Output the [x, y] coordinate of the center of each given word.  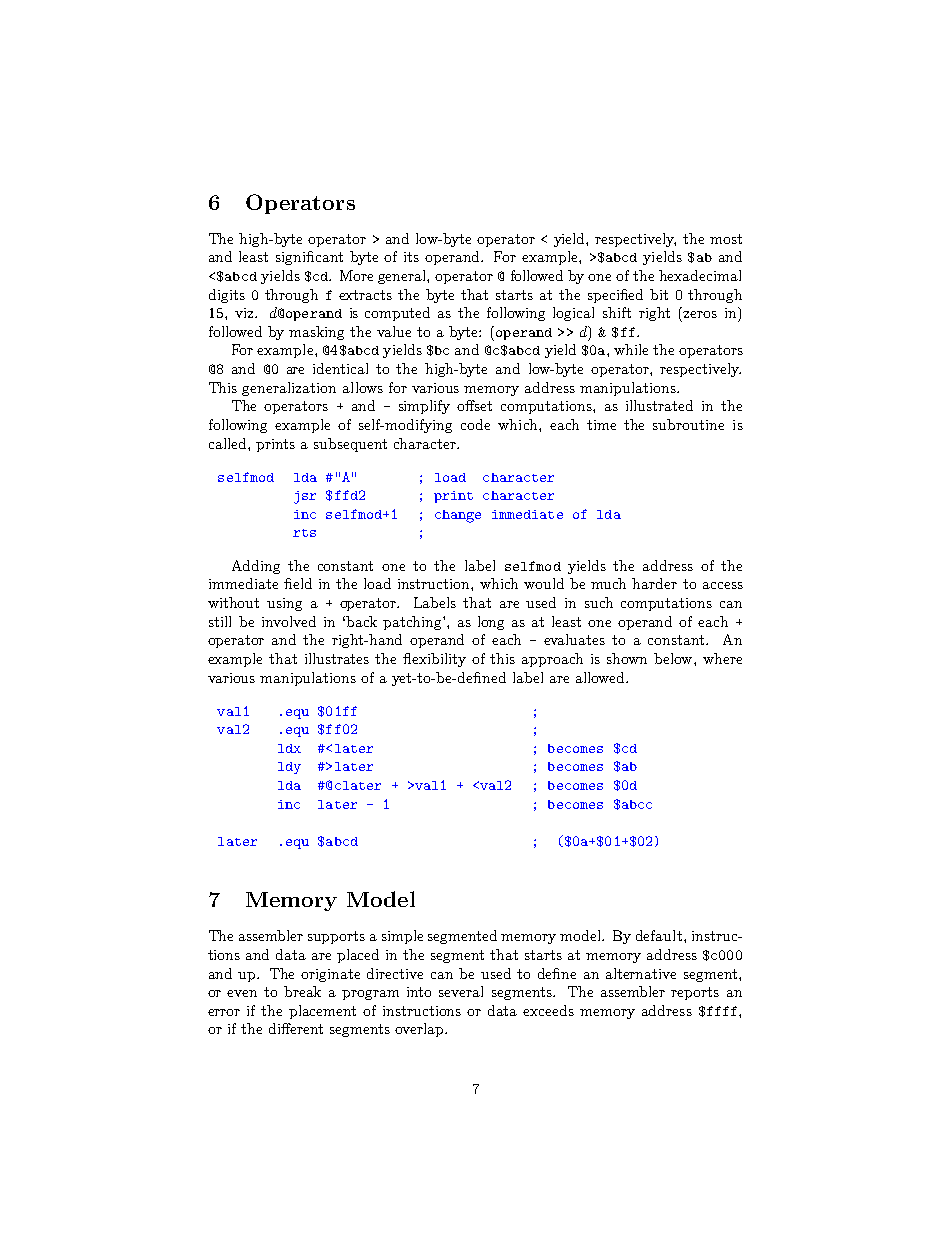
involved [289, 621]
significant [309, 258]
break [302, 991]
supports [336, 937]
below [674, 658]
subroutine [688, 424]
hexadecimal [700, 275]
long [491, 623]
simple [402, 937]
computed [397, 314]
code [475, 424]
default [659, 935]
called [229, 443]
